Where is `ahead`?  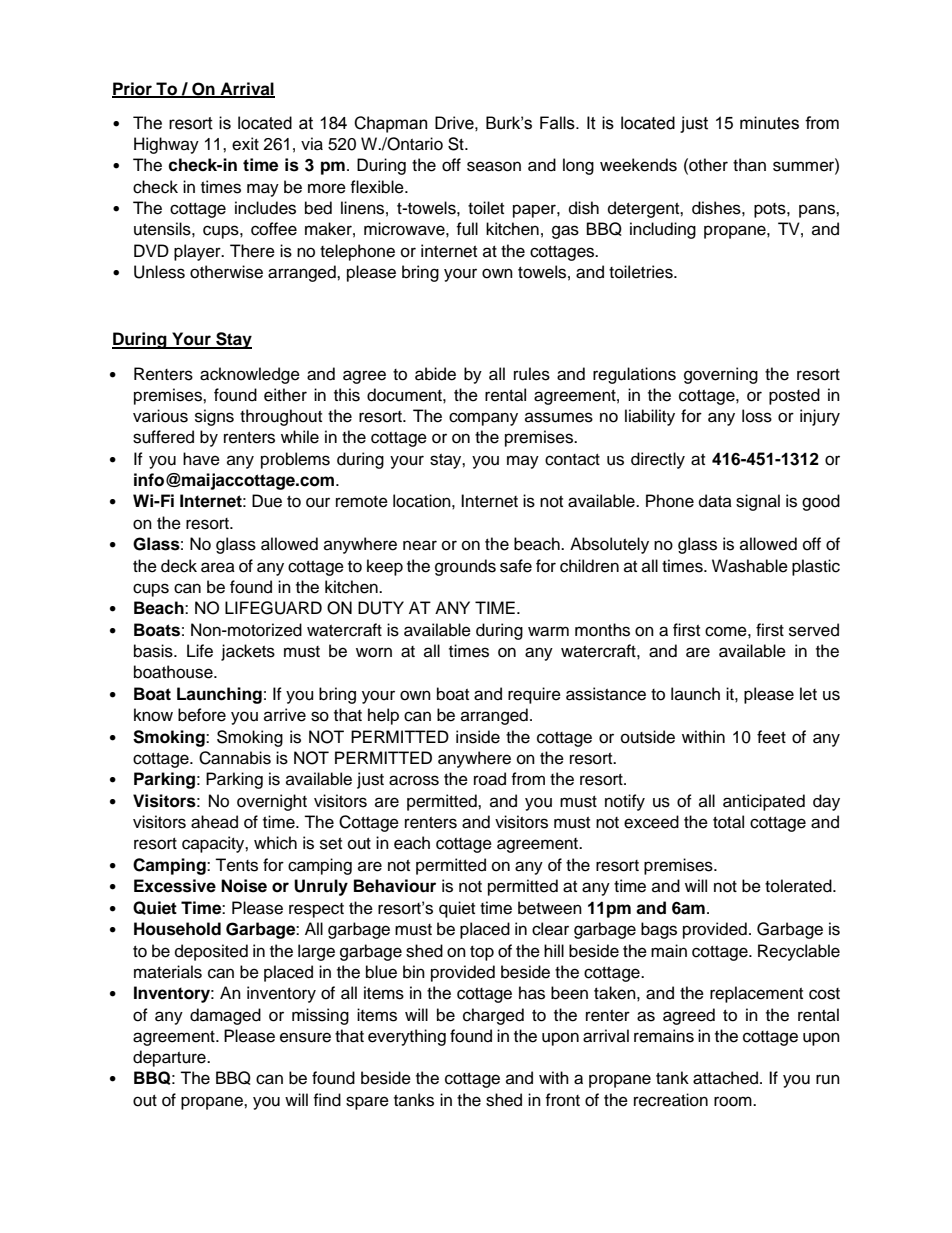 ahead is located at coordinates (214, 822).
